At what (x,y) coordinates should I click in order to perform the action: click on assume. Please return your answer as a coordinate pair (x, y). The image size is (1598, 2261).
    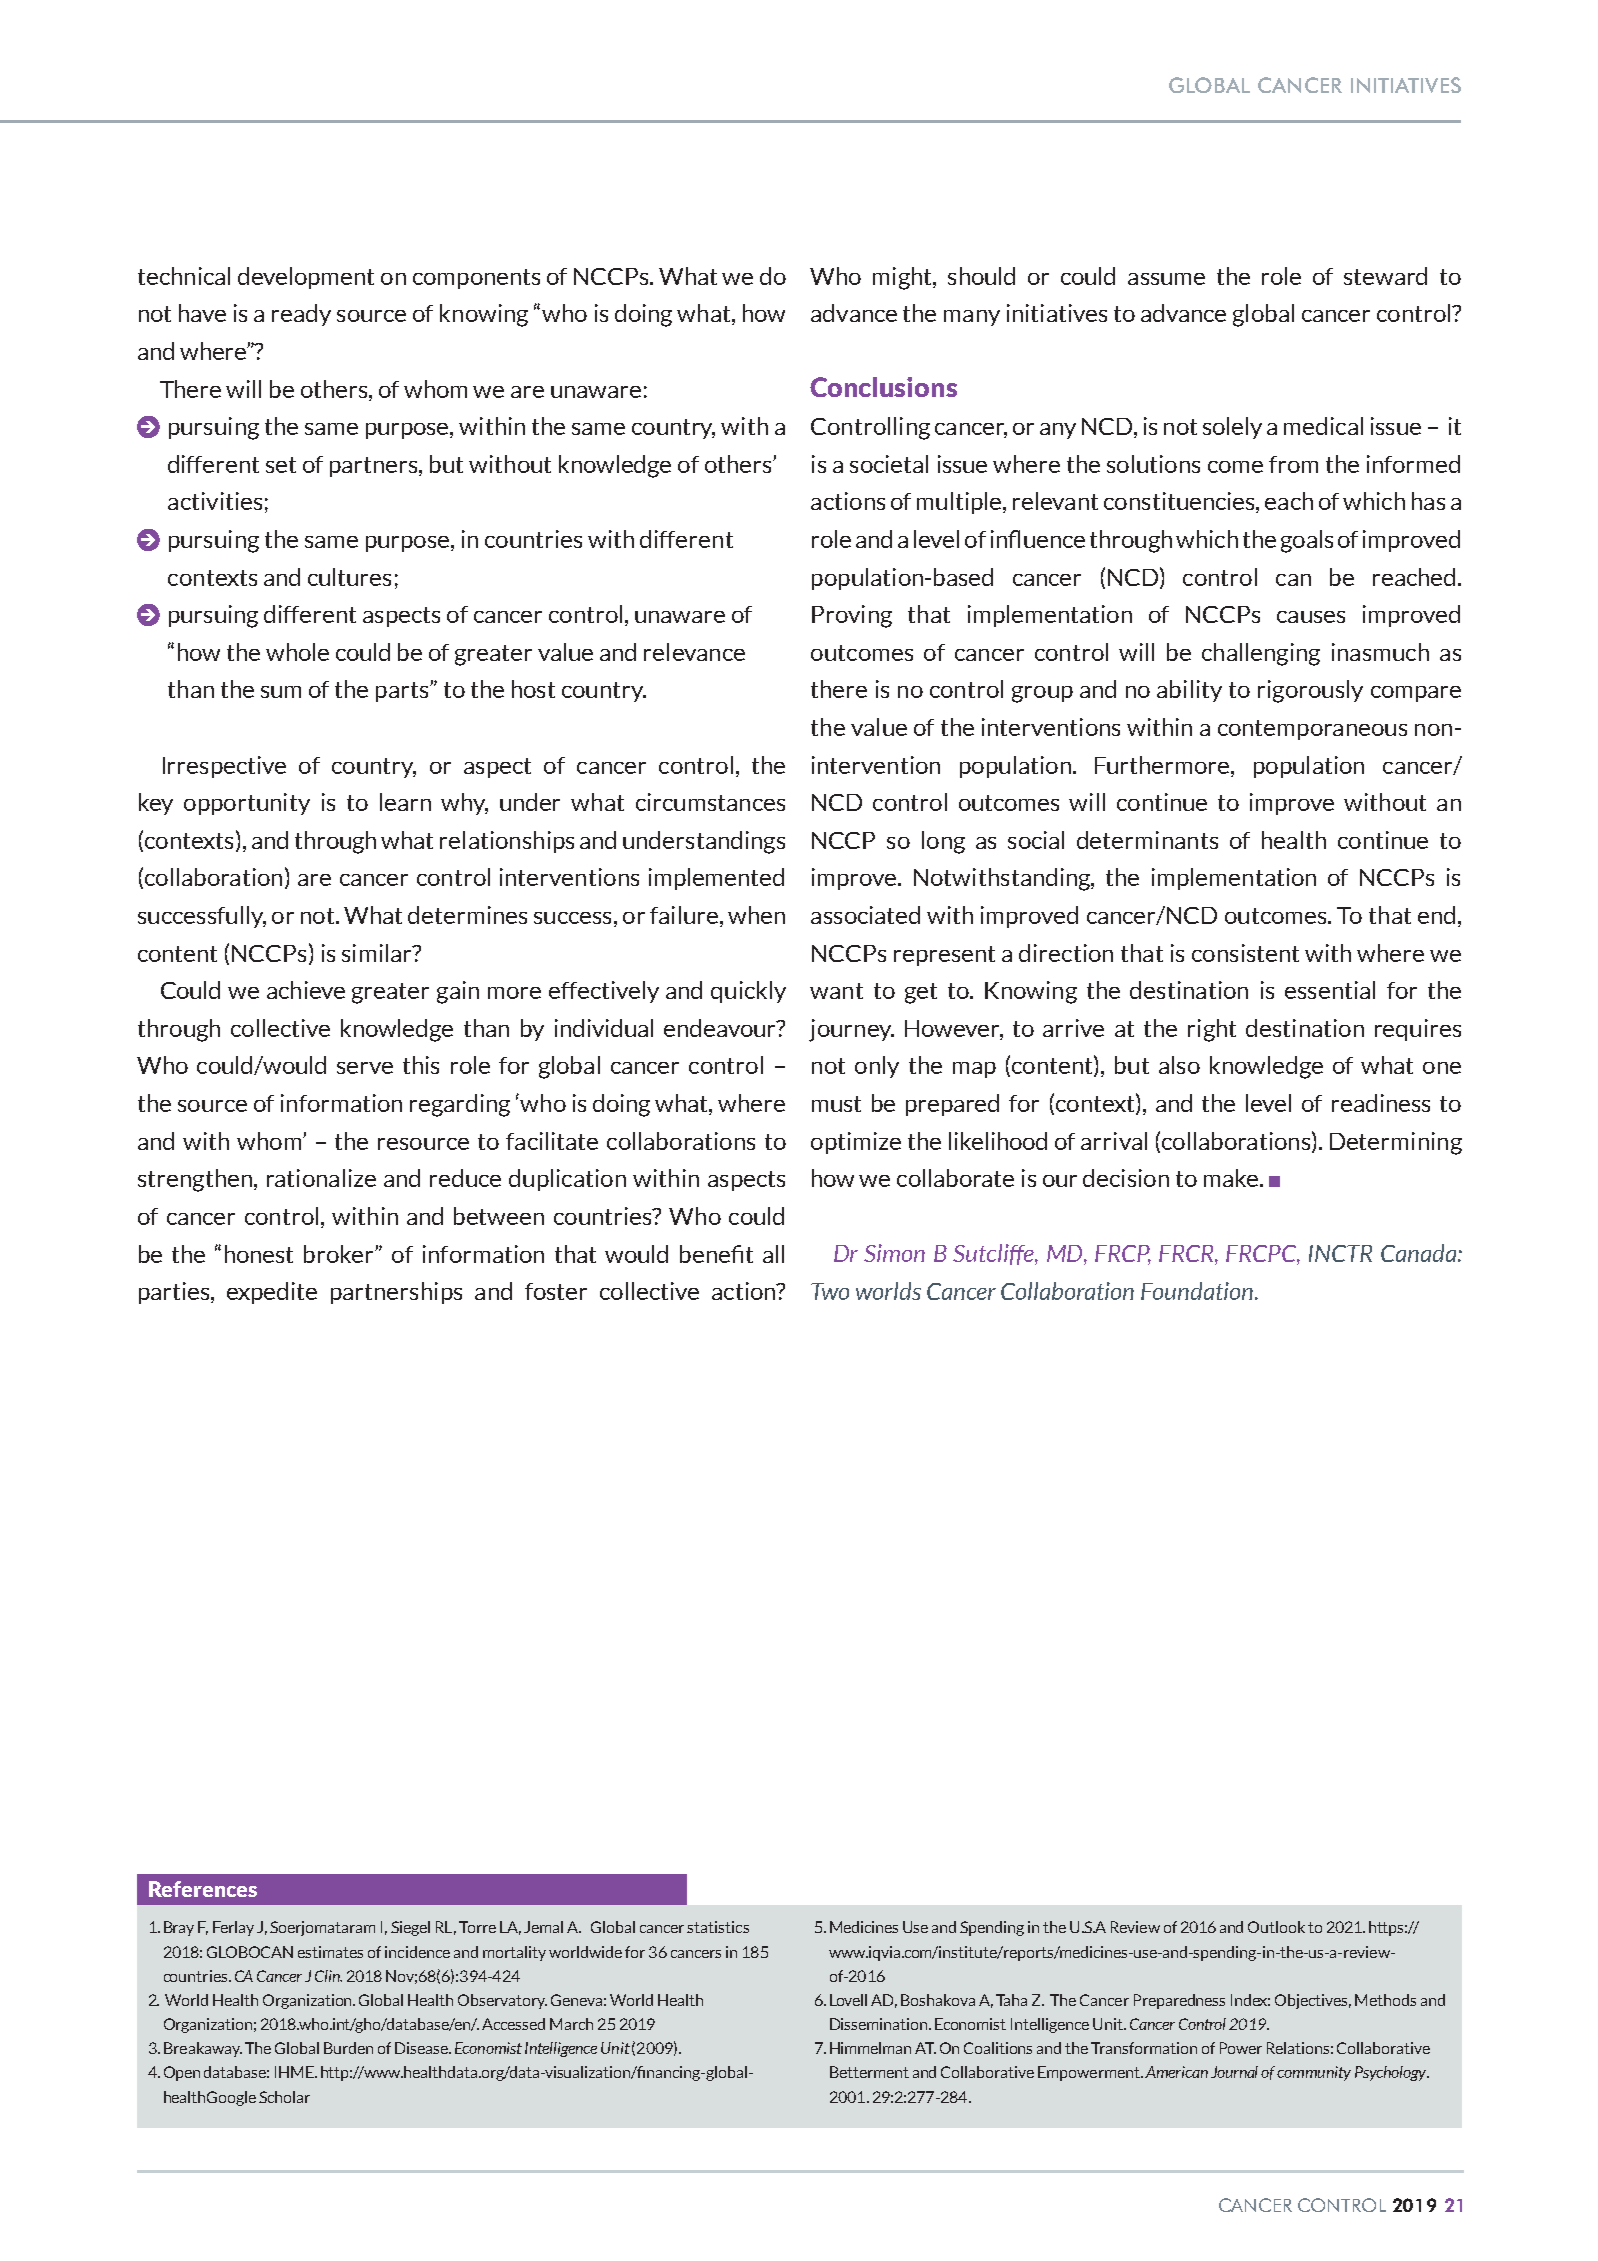
    Looking at the image, I should click on (1166, 279).
